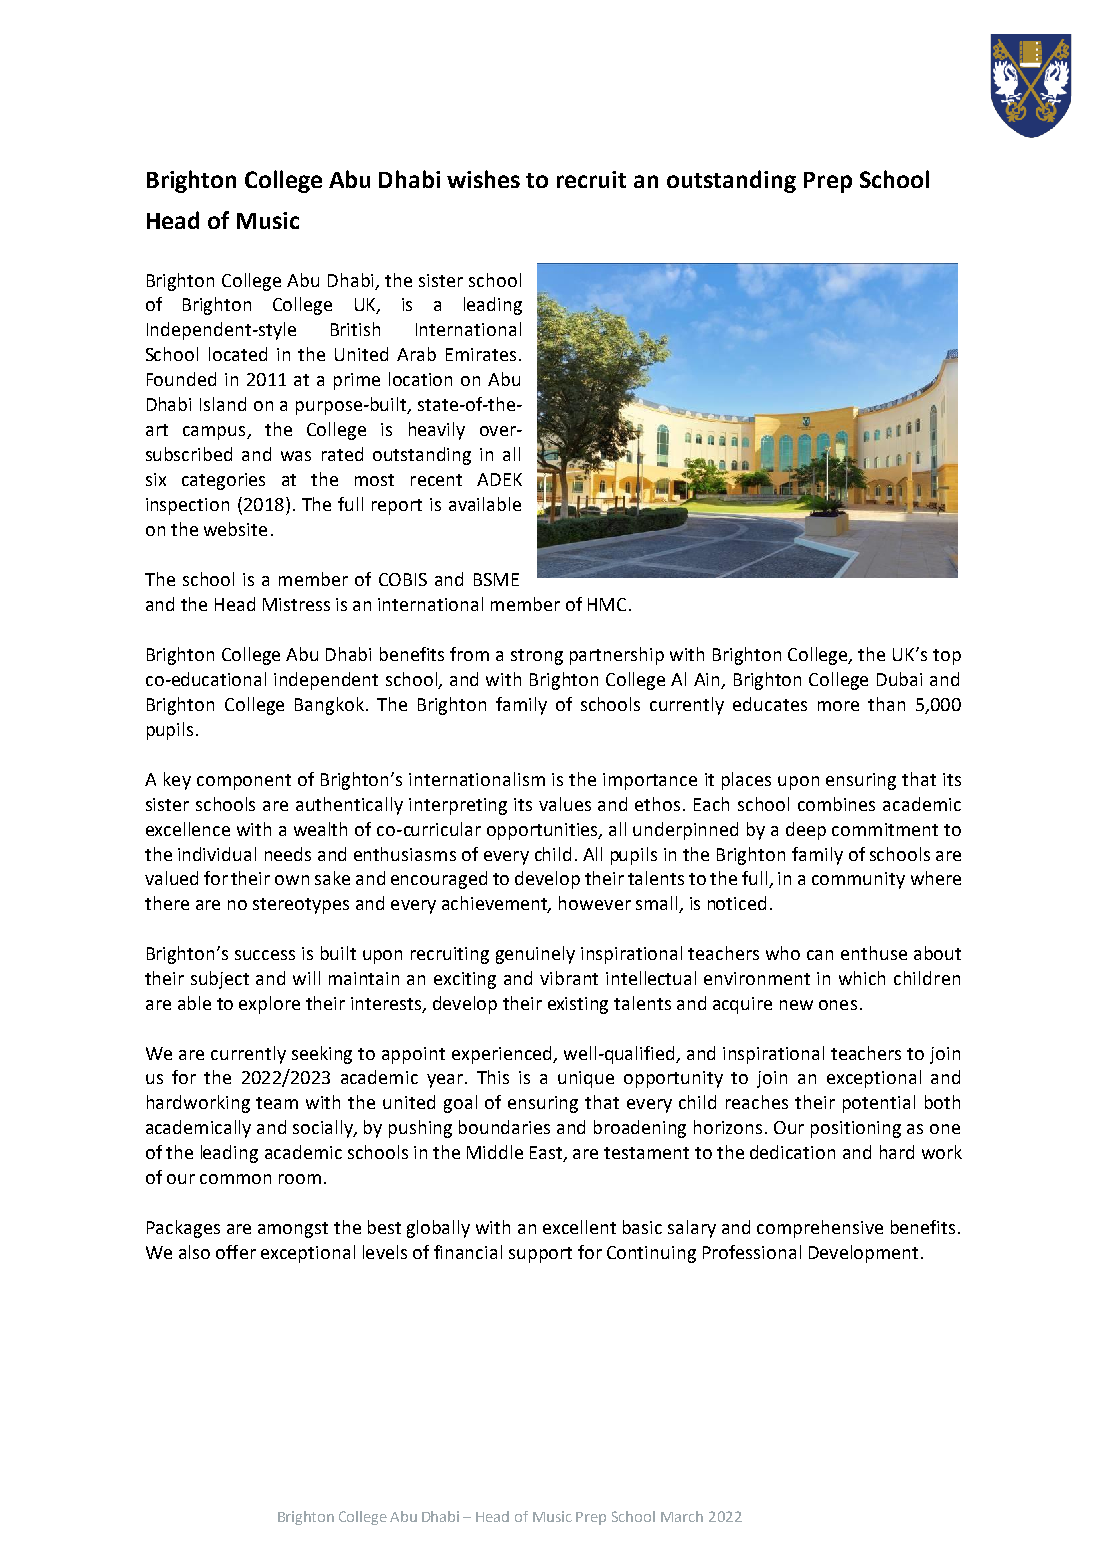 This screenshot has width=1106, height=1563. Describe the element at coordinates (544, 831) in the screenshot. I see `opportunities` at that location.
